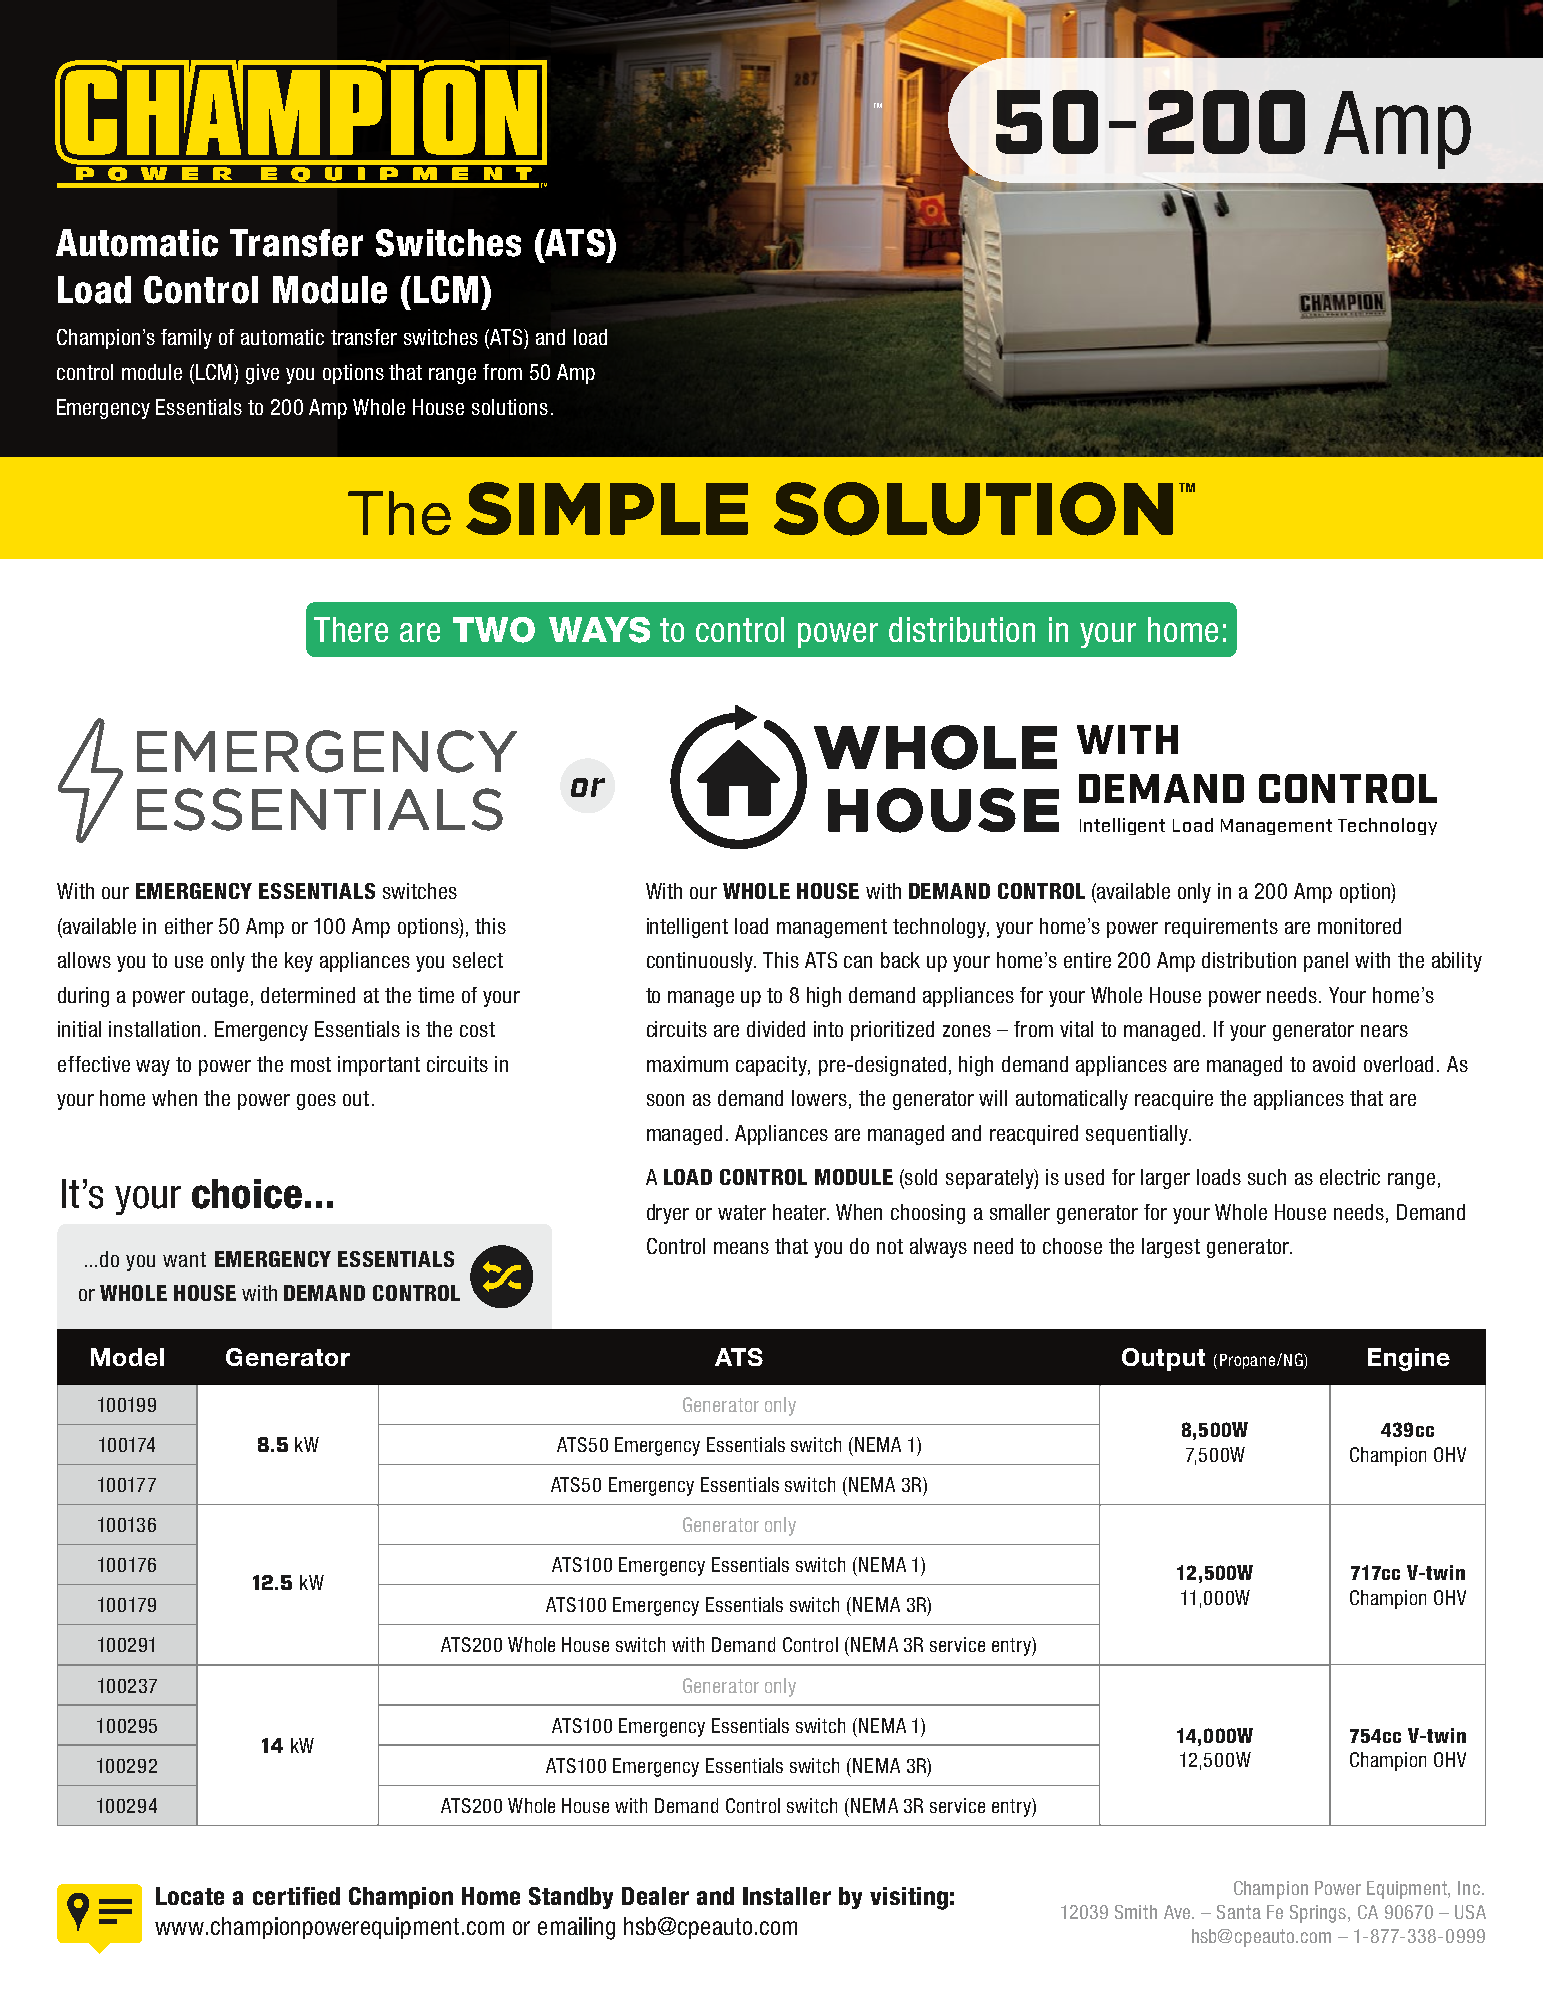  Describe the element at coordinates (665, 1100) in the screenshot. I see `soon` at that location.
